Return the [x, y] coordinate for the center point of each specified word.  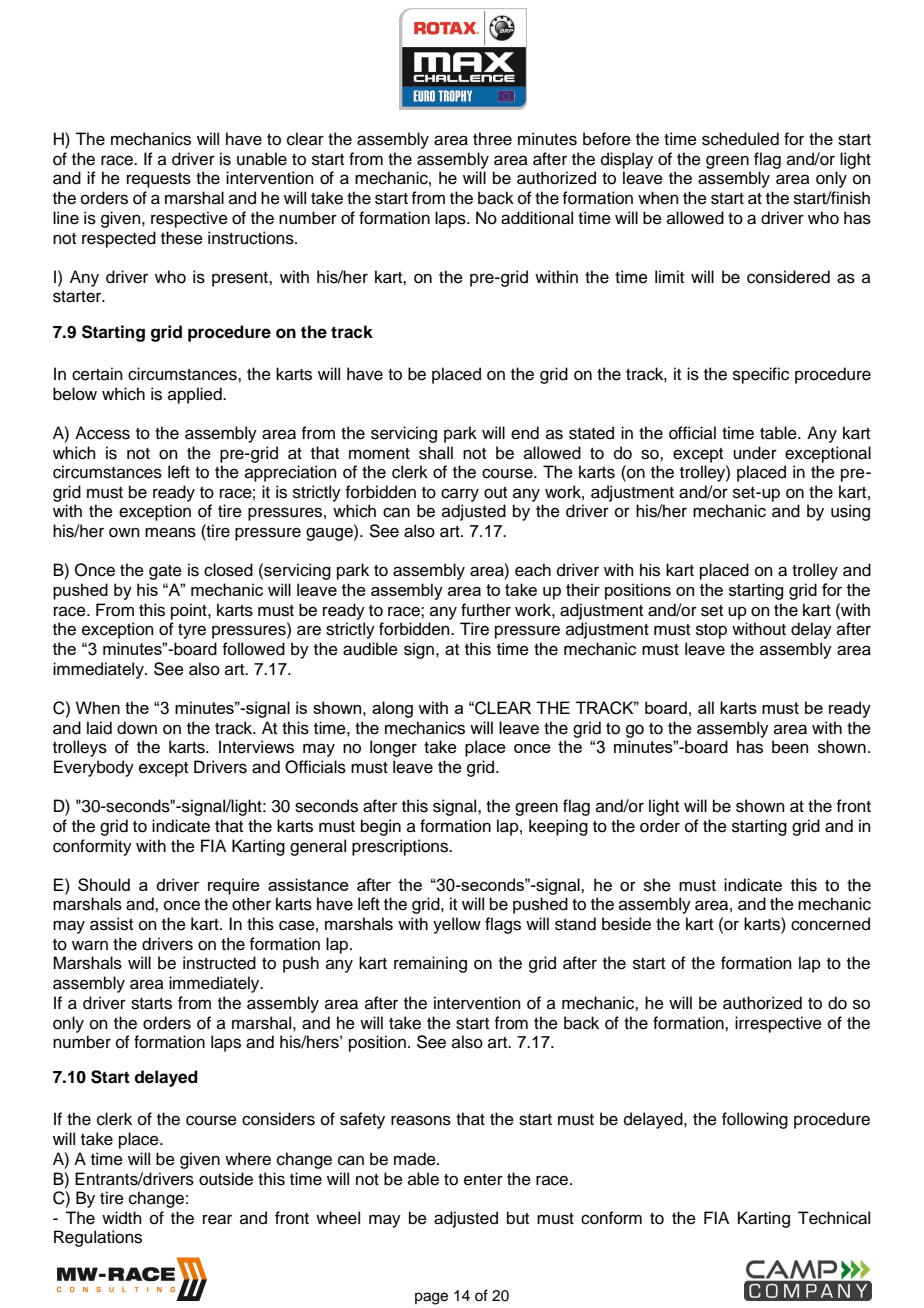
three [492, 139]
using [850, 512]
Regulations [98, 1238]
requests [159, 180]
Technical [834, 1218]
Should [104, 884]
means [170, 532]
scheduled [740, 139]
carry [460, 495]
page [431, 1298]
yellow [457, 925]
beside [626, 924]
